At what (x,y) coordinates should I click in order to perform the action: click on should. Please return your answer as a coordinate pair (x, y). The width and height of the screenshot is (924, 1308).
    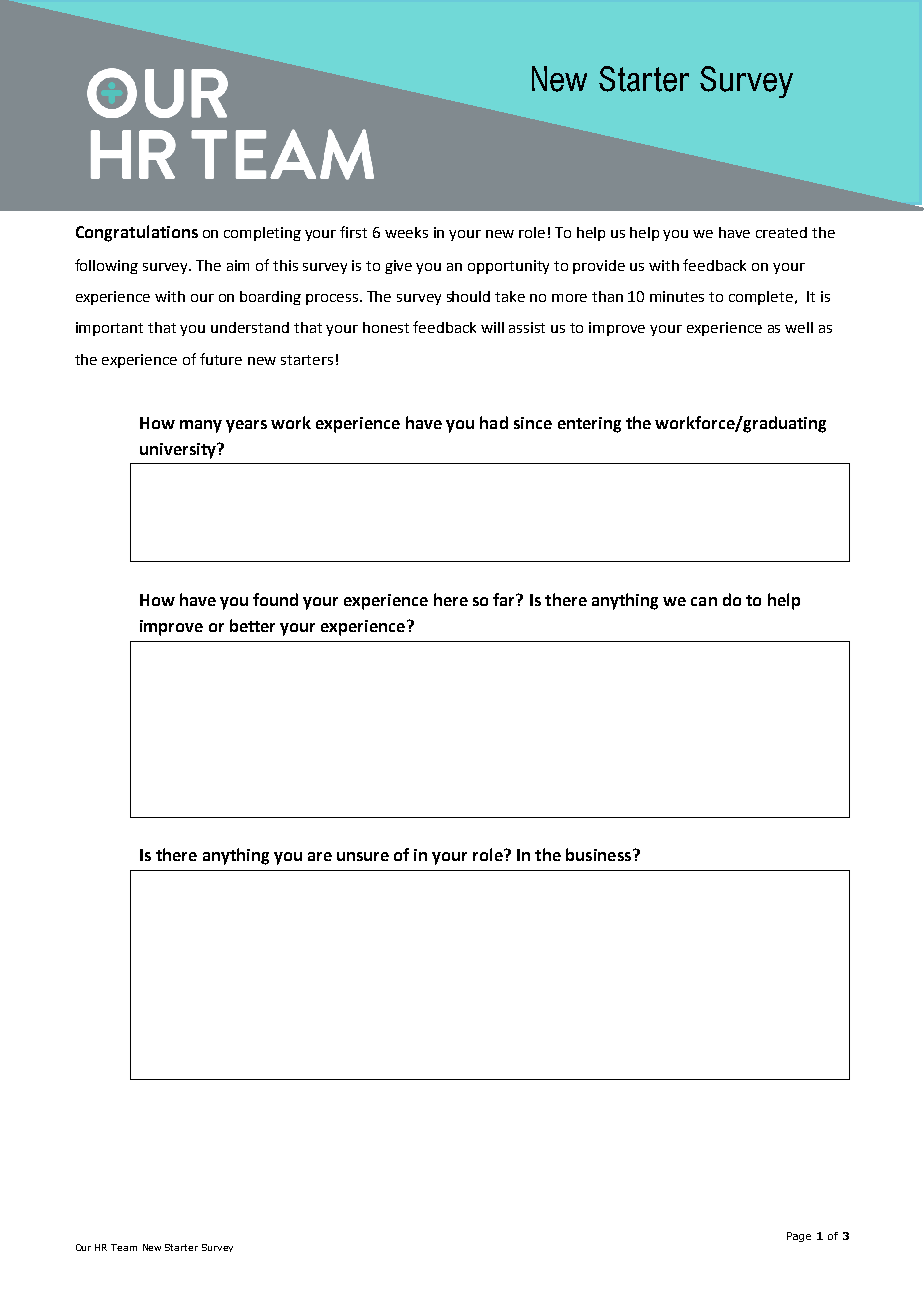
    Looking at the image, I should click on (468, 296).
